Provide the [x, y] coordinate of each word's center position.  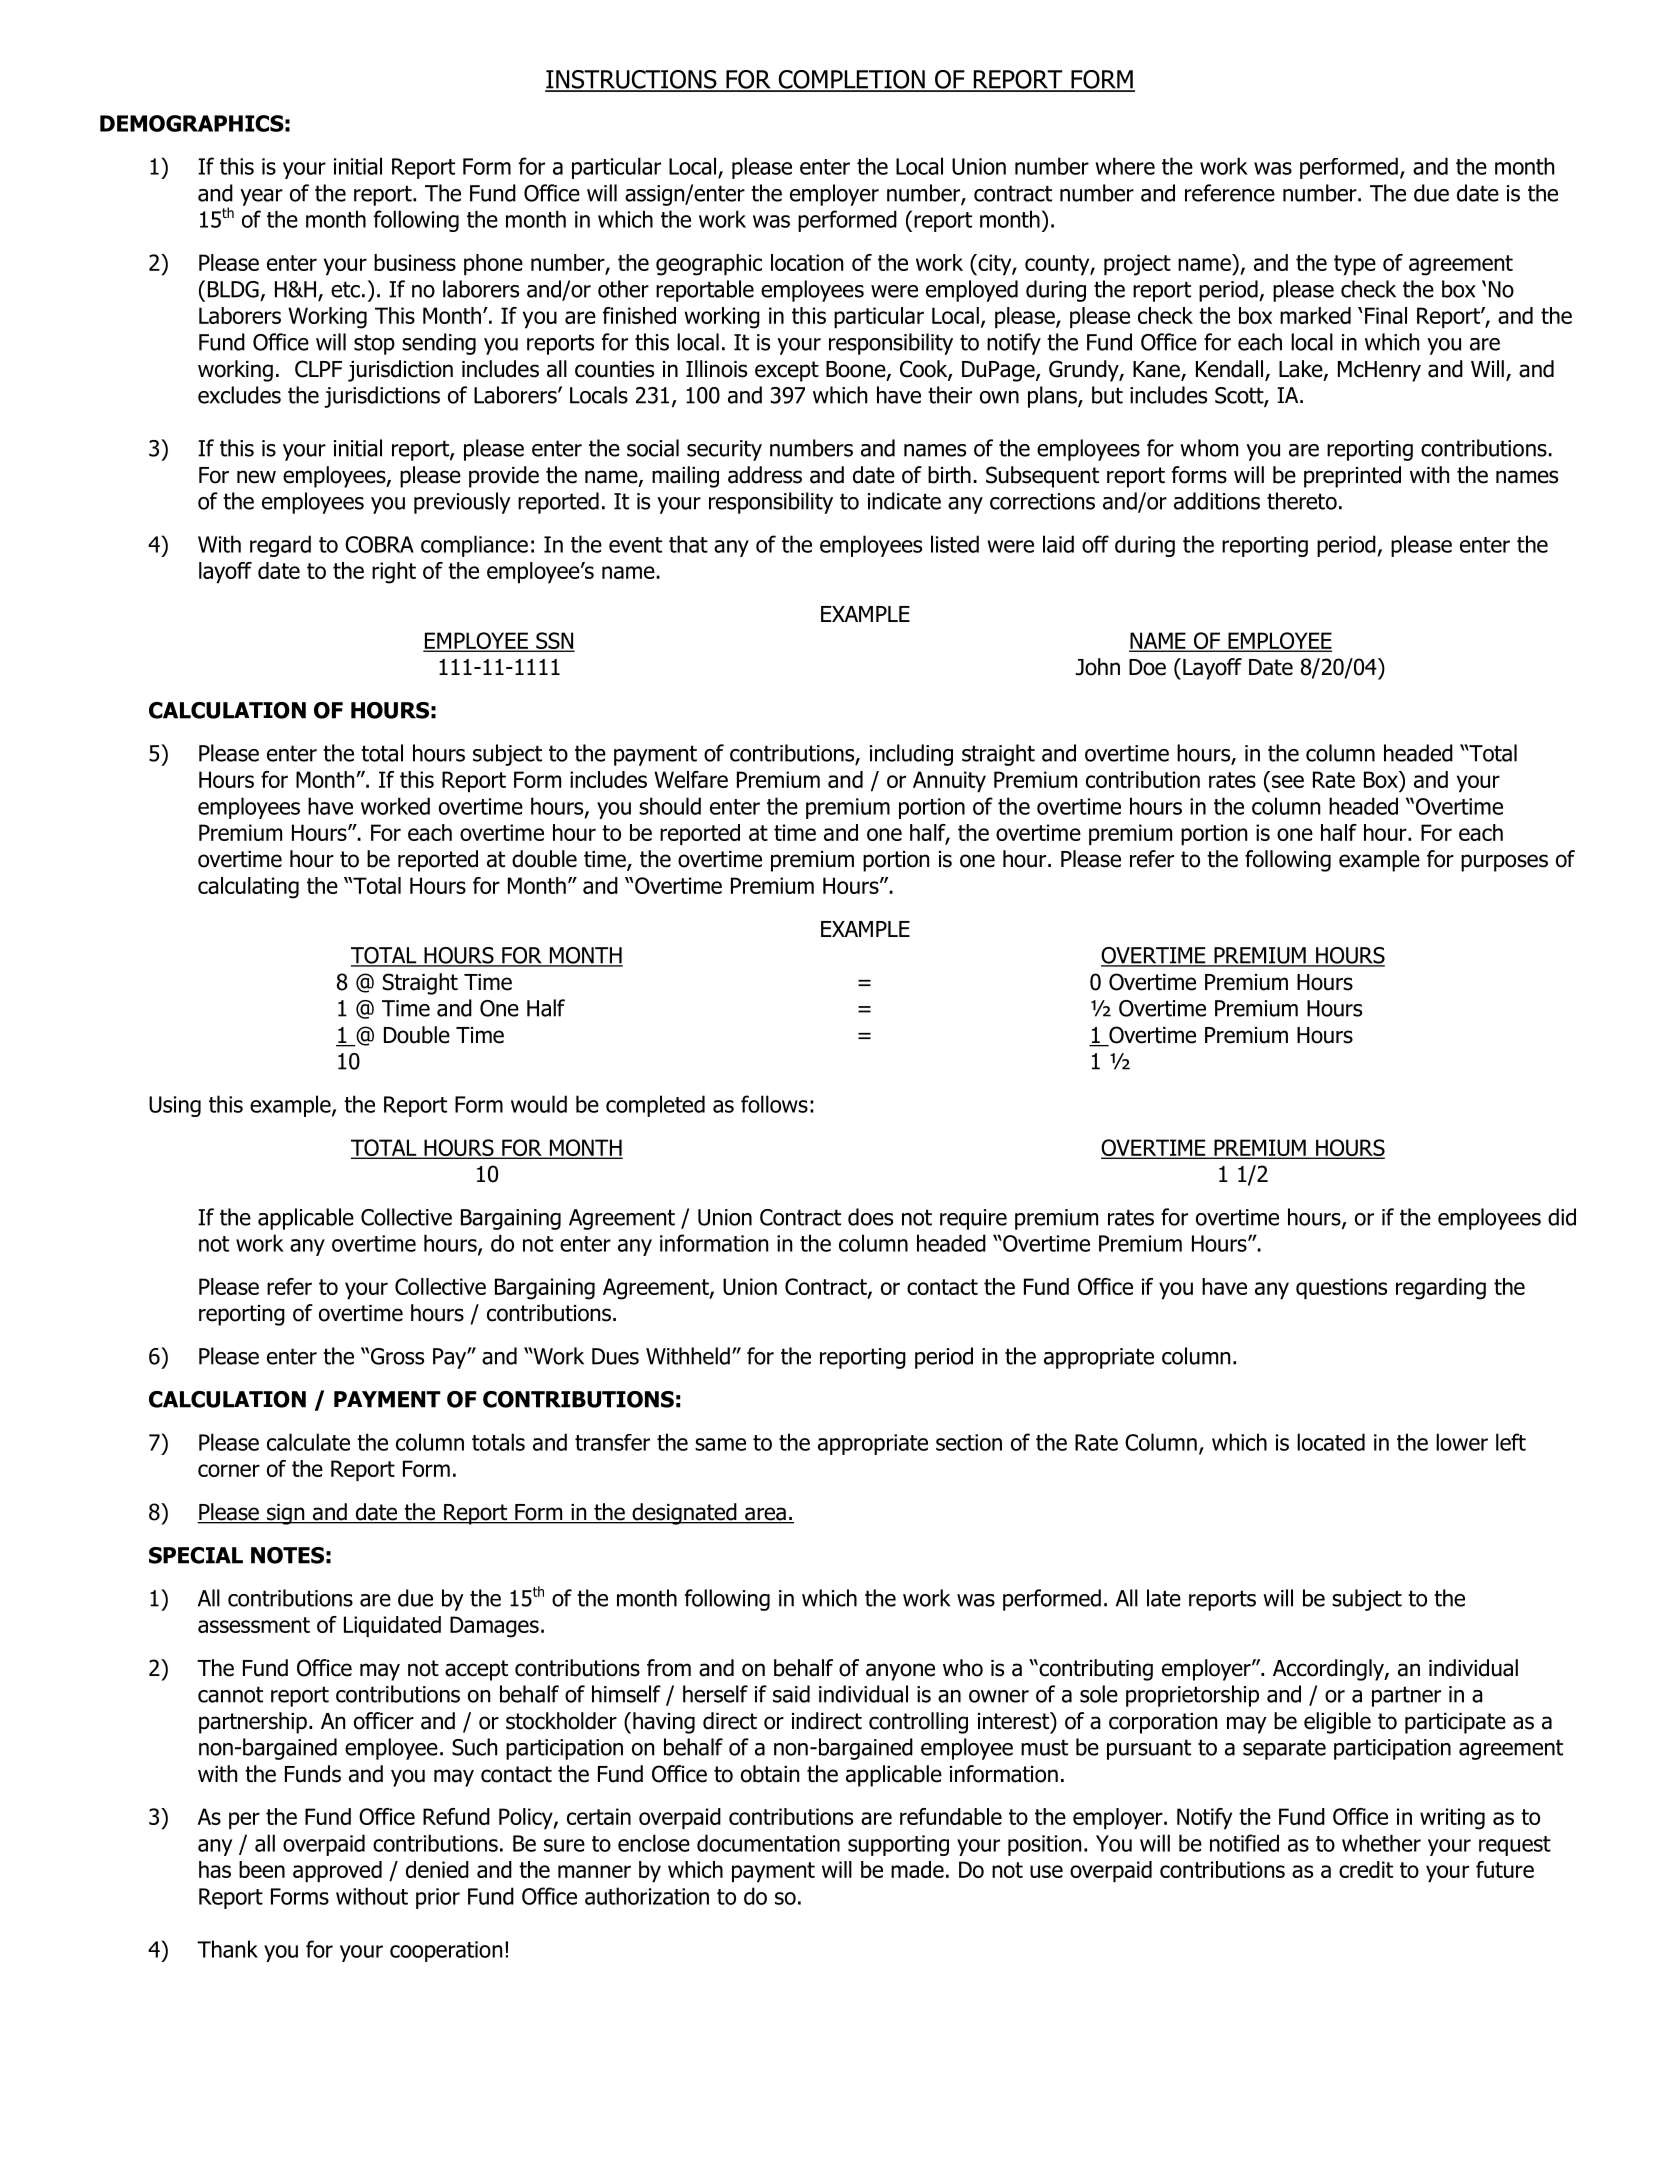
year [261, 197]
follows [774, 1104]
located [1331, 1442]
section [969, 1442]
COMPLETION [851, 80]
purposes [1504, 863]
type [1355, 265]
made [917, 1869]
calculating [248, 888]
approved [337, 1871]
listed [955, 544]
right [394, 573]
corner [229, 1470]
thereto [1302, 501]
